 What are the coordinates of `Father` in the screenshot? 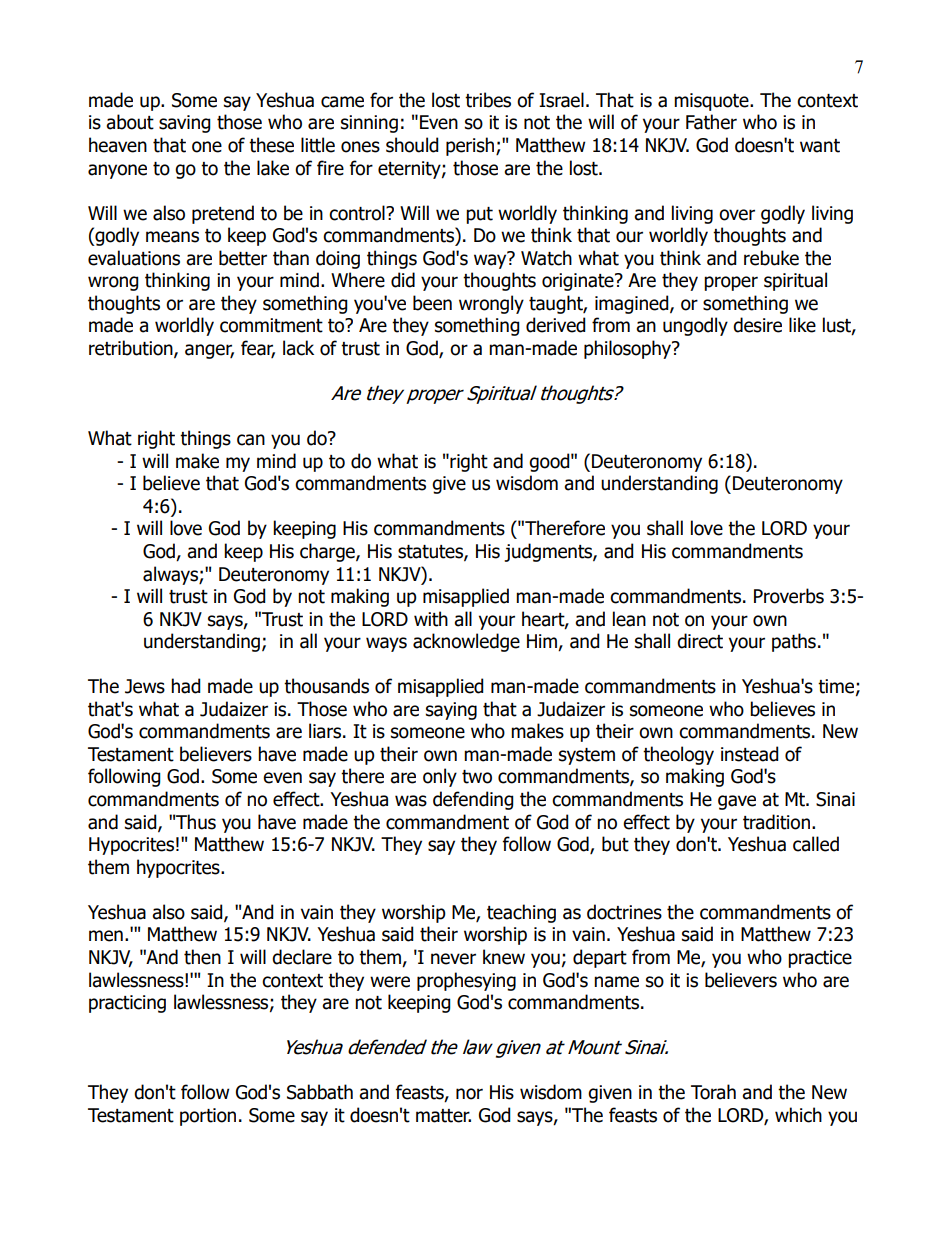 It's located at (711, 122).
